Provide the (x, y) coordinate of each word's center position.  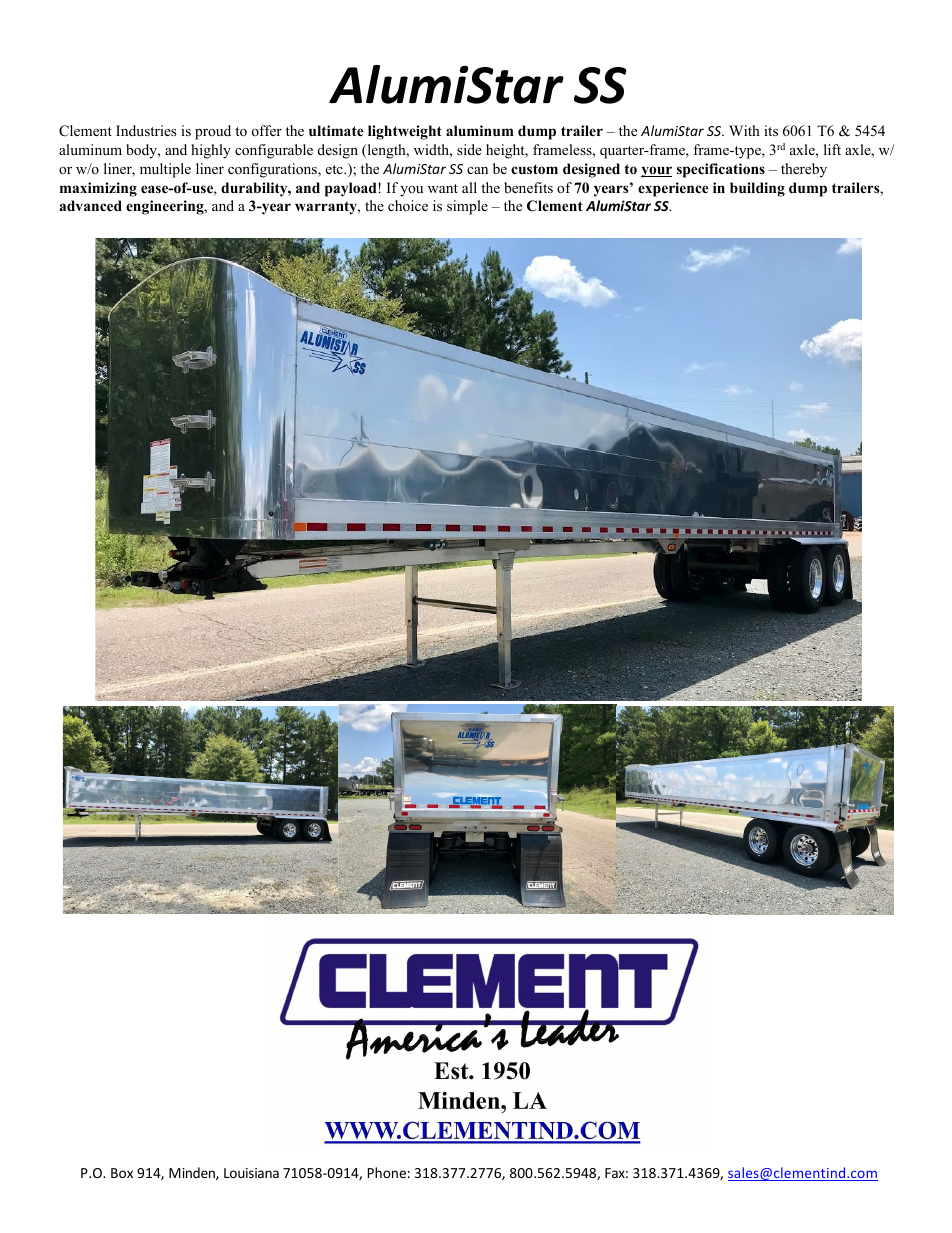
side (469, 149)
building (757, 189)
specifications (721, 170)
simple (467, 207)
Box (122, 1173)
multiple (165, 170)
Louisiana (251, 1173)
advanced (90, 205)
